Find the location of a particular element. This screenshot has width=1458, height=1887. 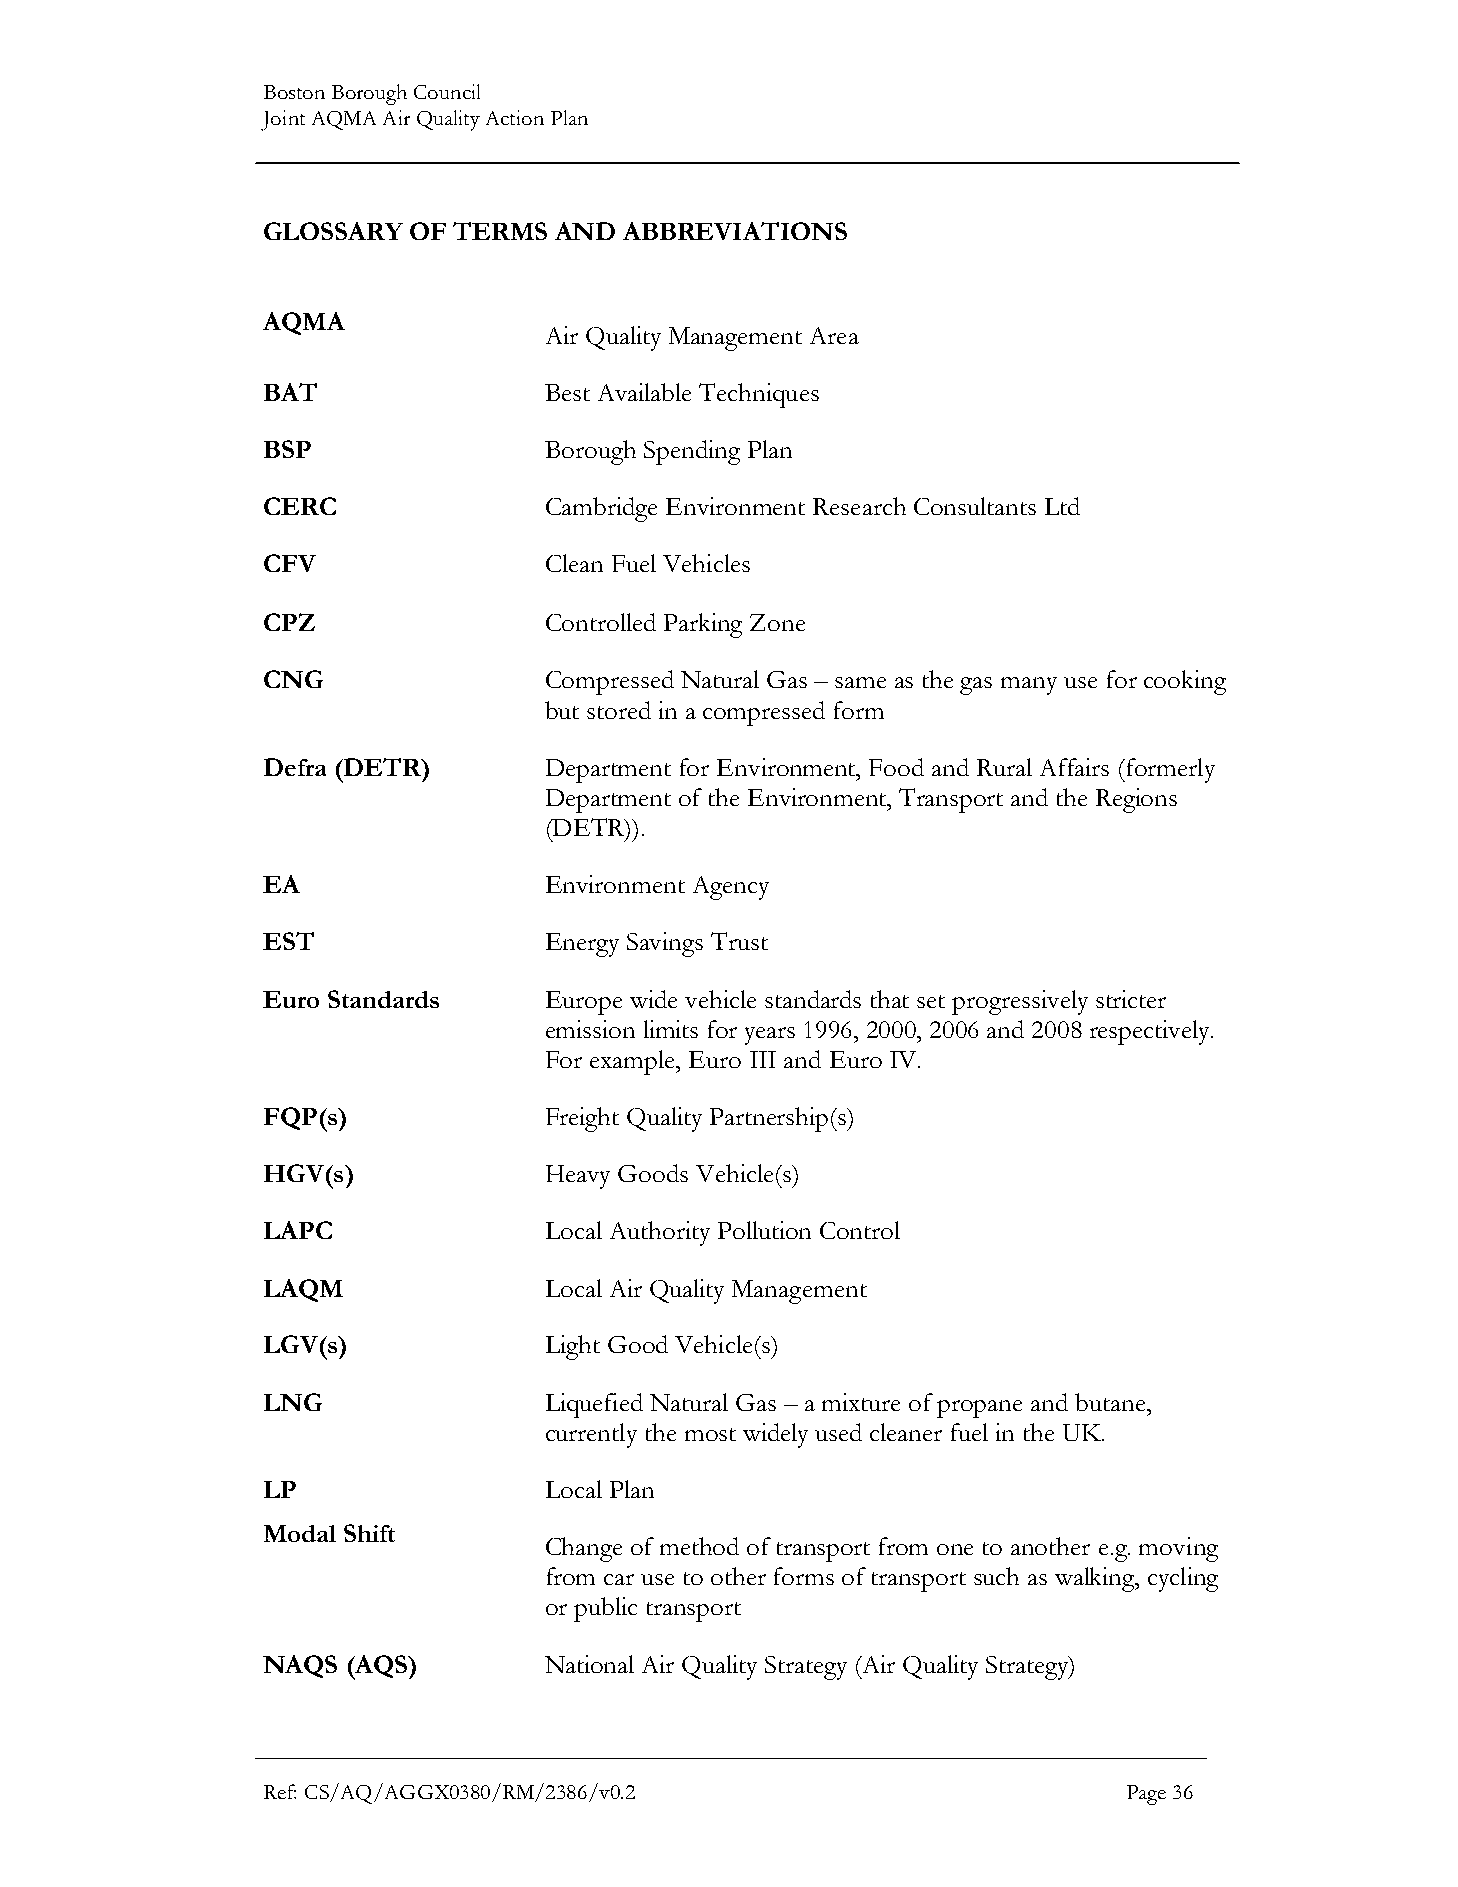

Pollution is located at coordinates (764, 1230).
